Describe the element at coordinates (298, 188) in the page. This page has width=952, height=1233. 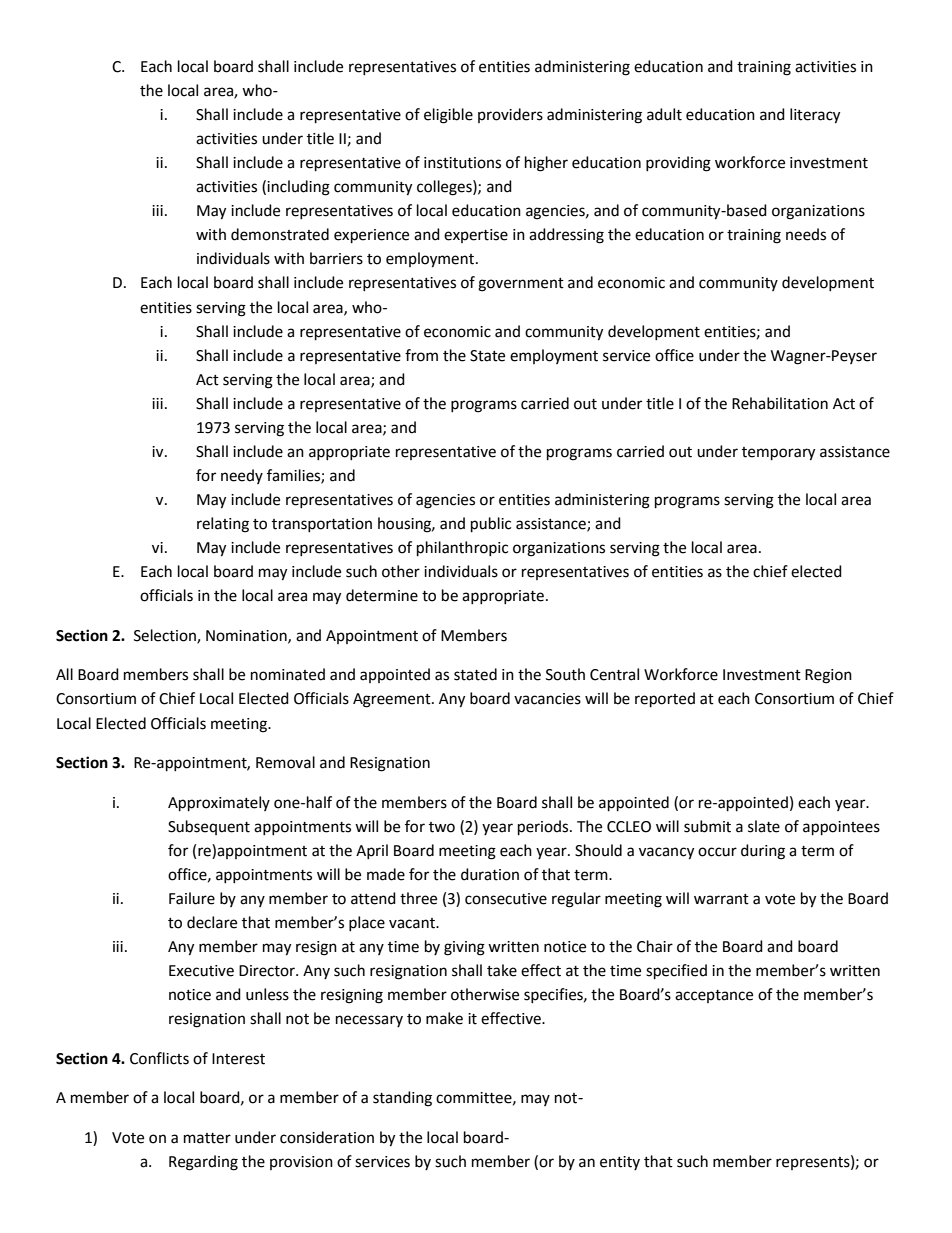
I see `including` at that location.
